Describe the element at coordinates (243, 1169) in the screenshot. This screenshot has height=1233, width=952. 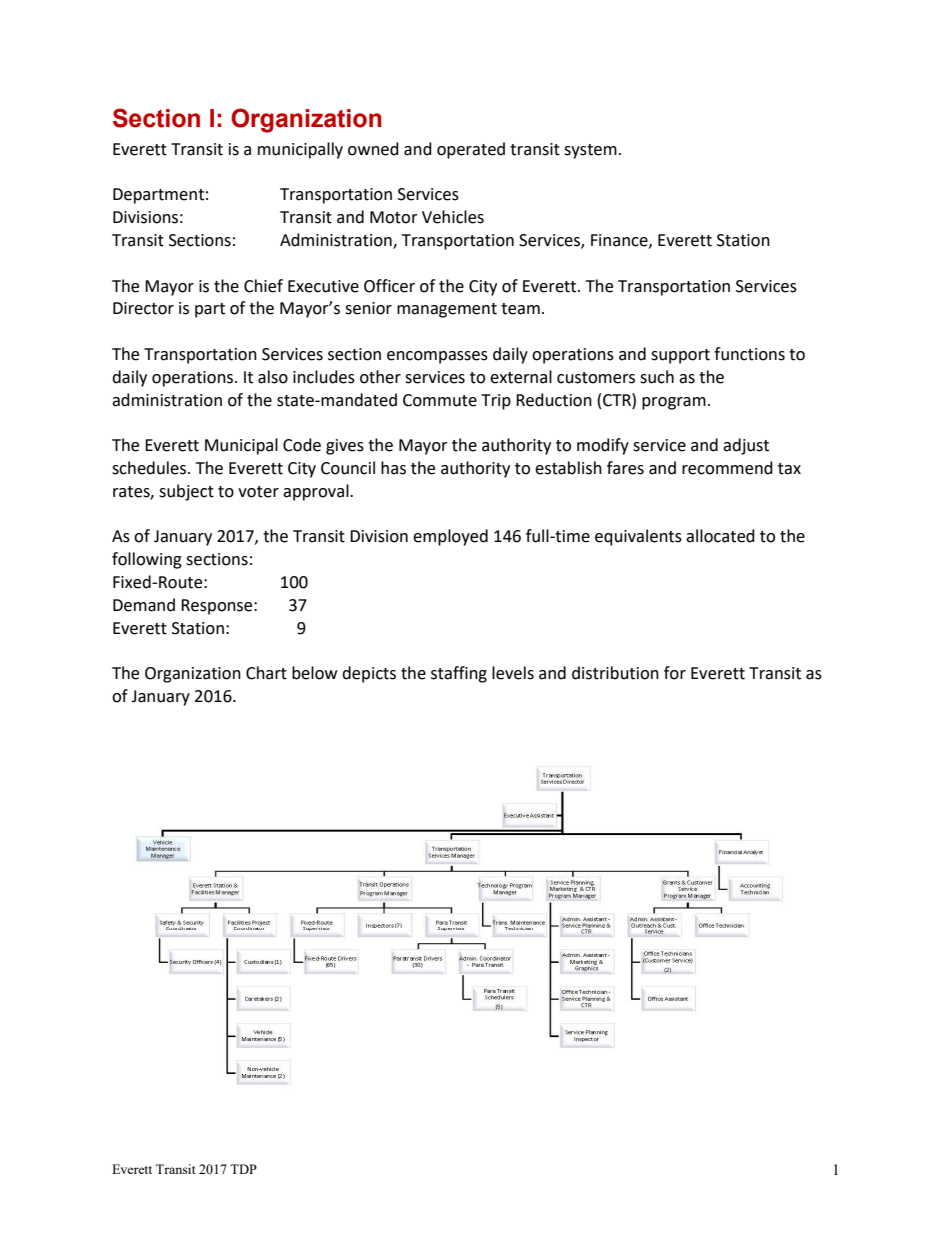
I see `TDP` at that location.
